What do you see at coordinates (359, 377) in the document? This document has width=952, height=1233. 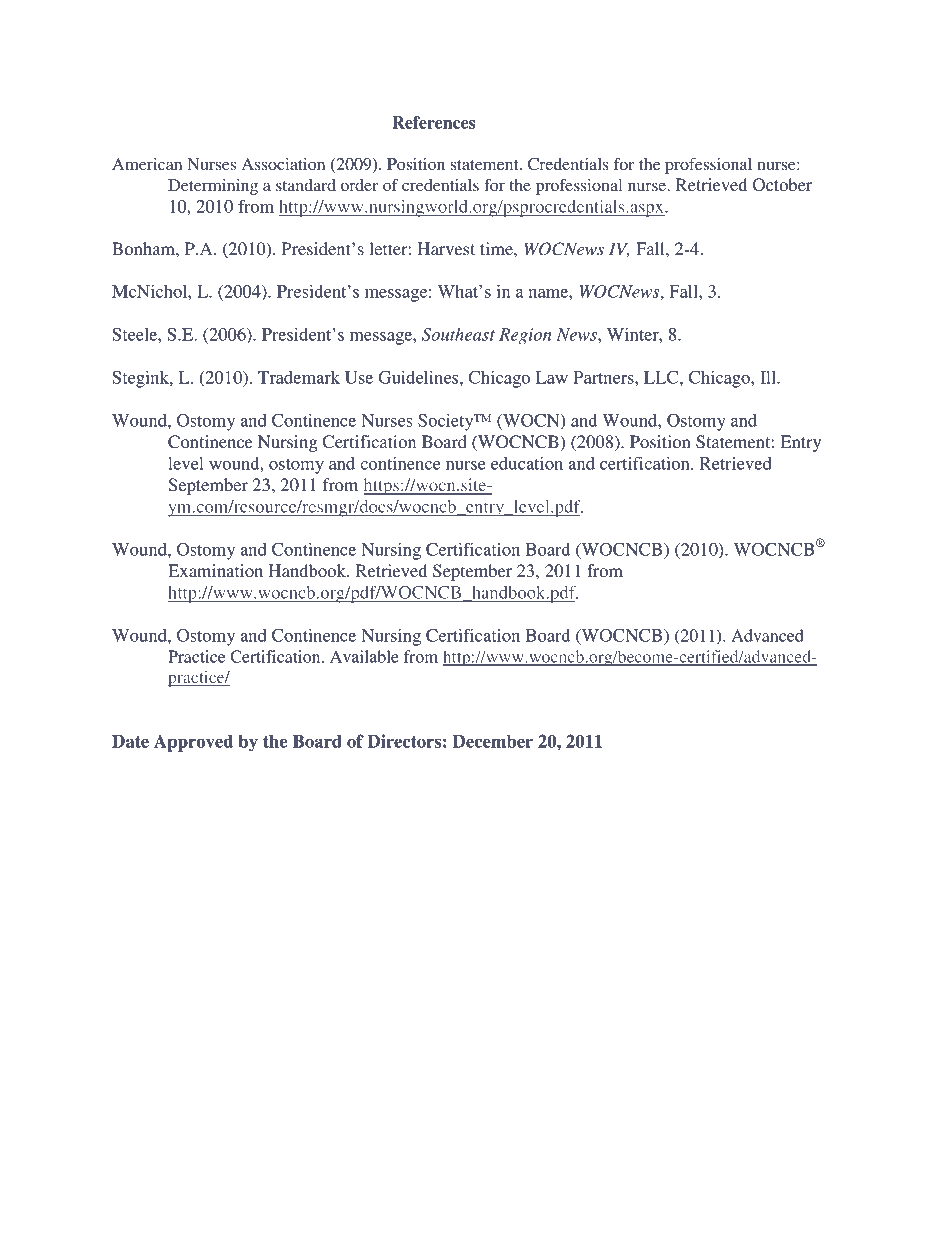 I see `Use` at bounding box center [359, 377].
